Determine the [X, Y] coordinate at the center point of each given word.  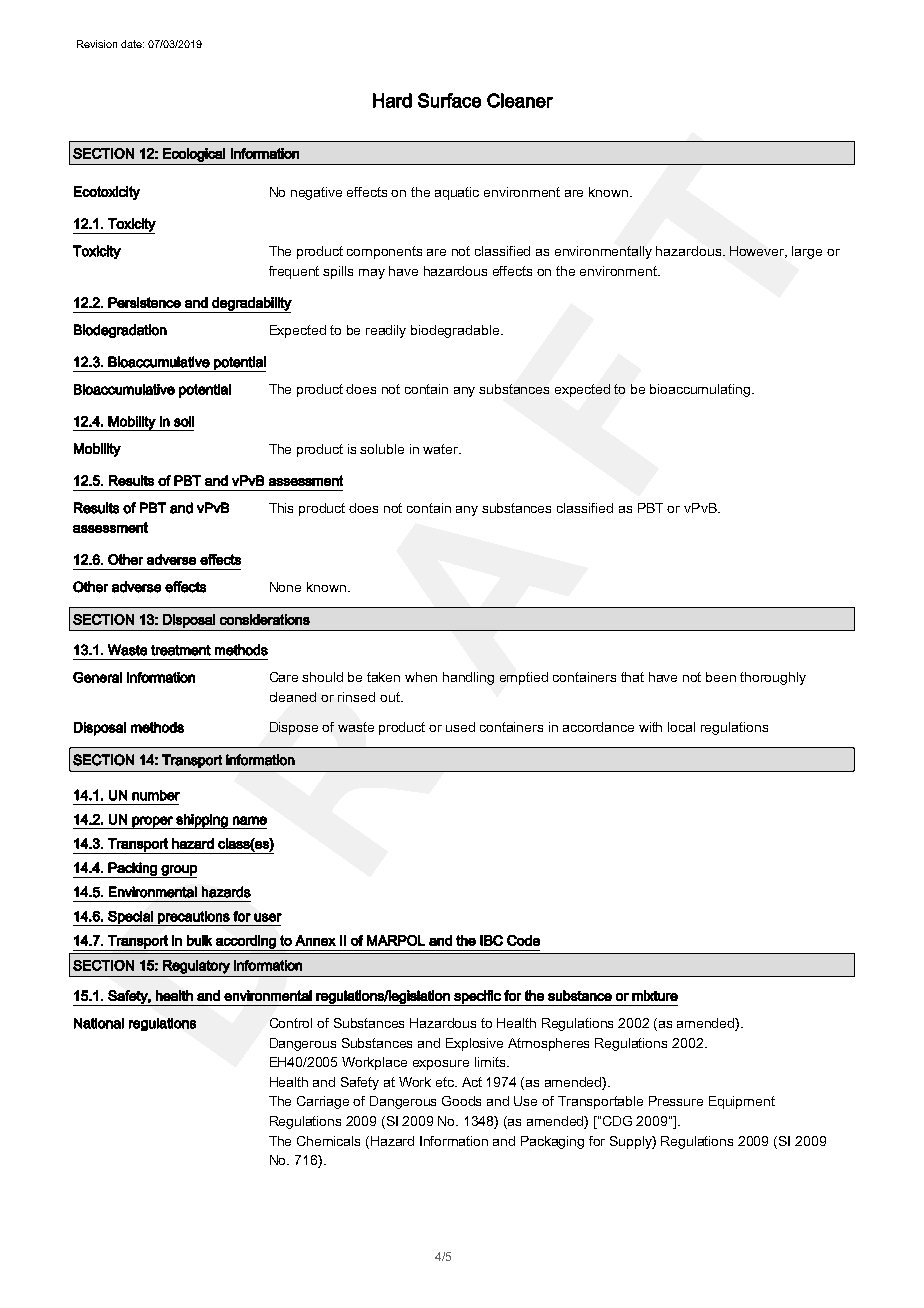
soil [184, 421]
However [758, 252]
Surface [449, 100]
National [99, 1023]
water [442, 449]
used [460, 727]
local [681, 727]
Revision [97, 44]
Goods [461, 1101]
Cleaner [520, 100]
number [156, 795]
